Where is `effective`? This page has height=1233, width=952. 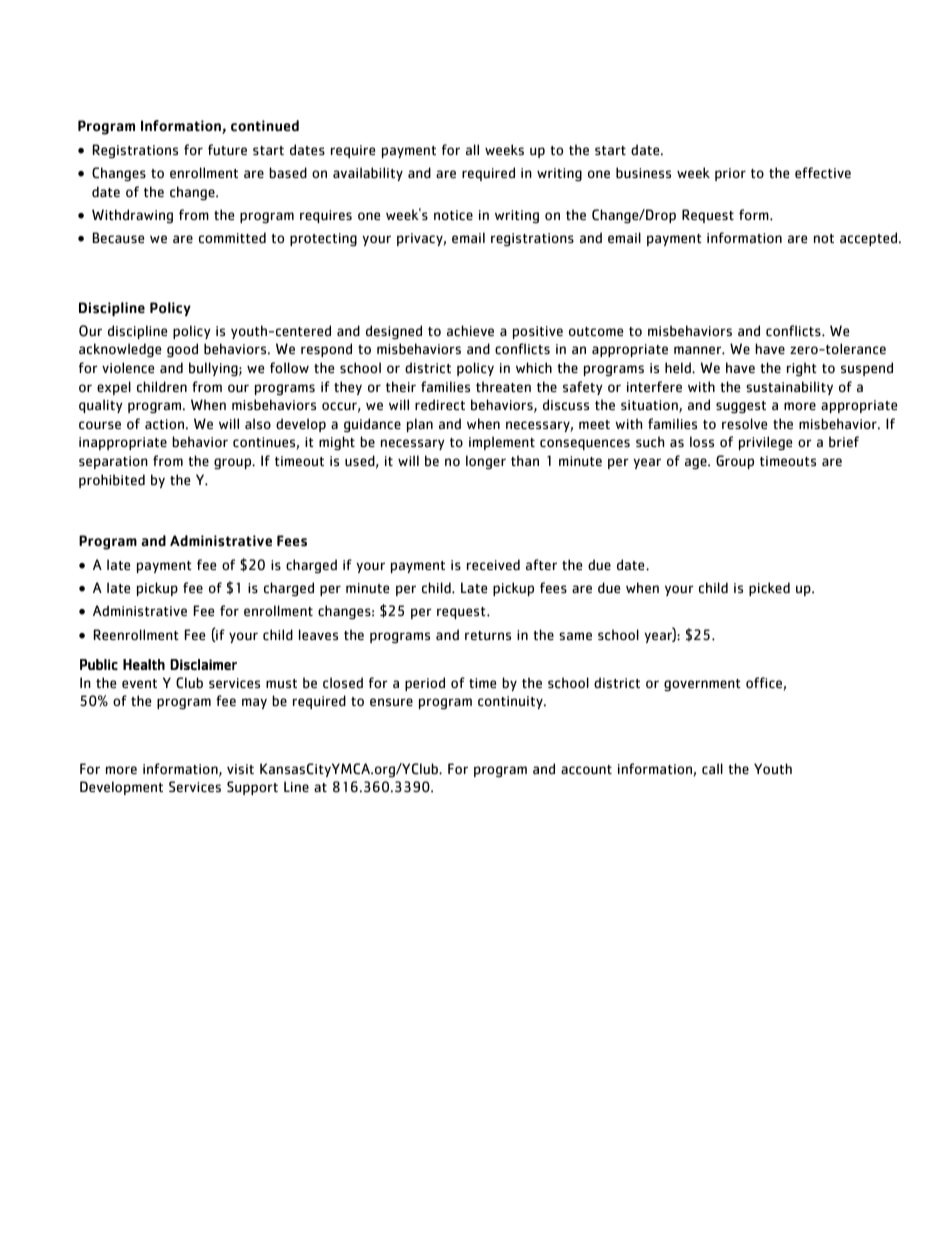
effective is located at coordinates (823, 173).
